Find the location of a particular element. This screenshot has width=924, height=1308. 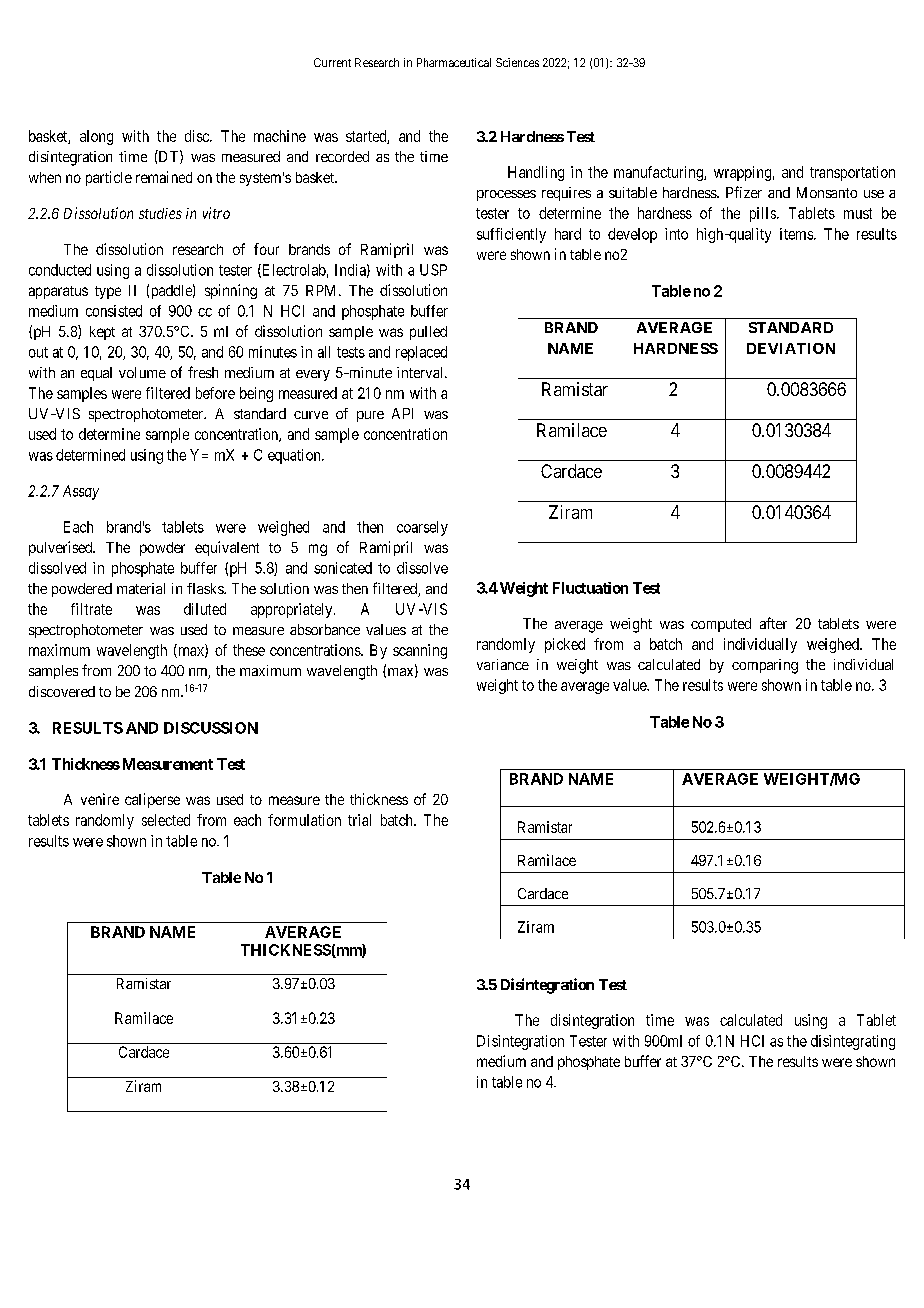

pulled is located at coordinates (428, 333).
